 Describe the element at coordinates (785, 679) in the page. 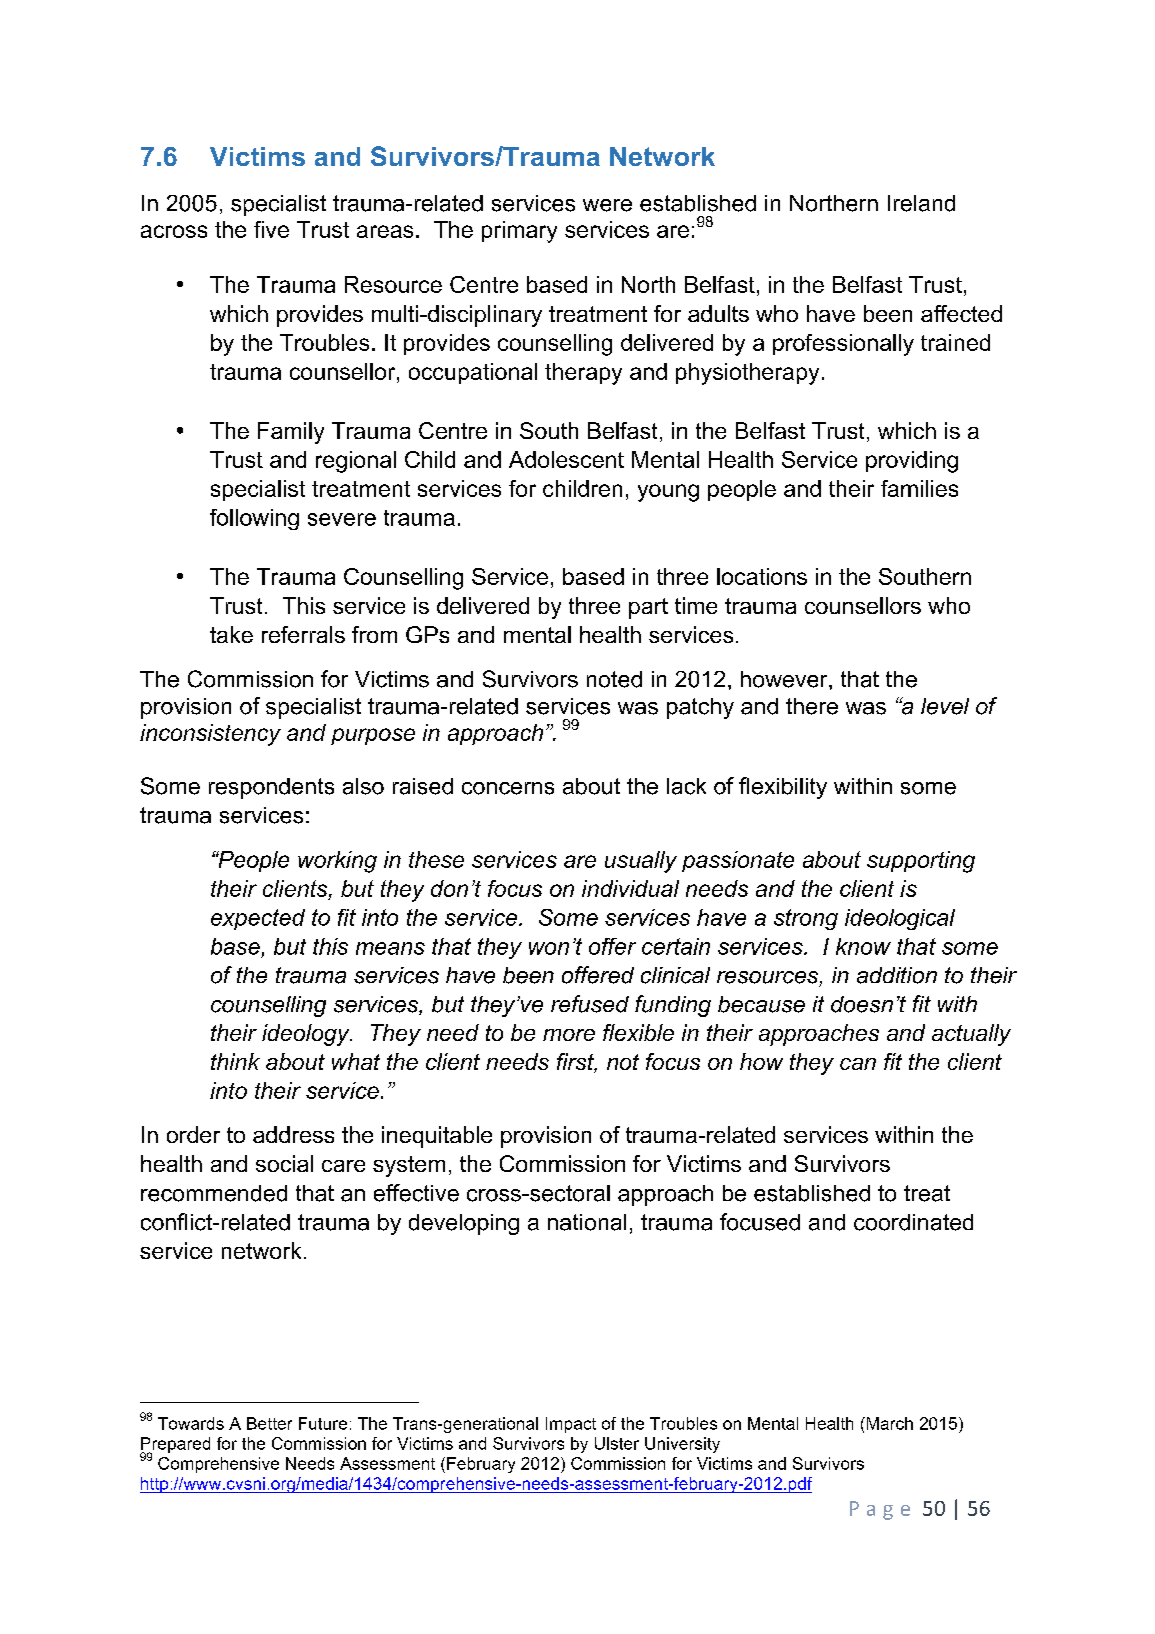

I see `however` at that location.
